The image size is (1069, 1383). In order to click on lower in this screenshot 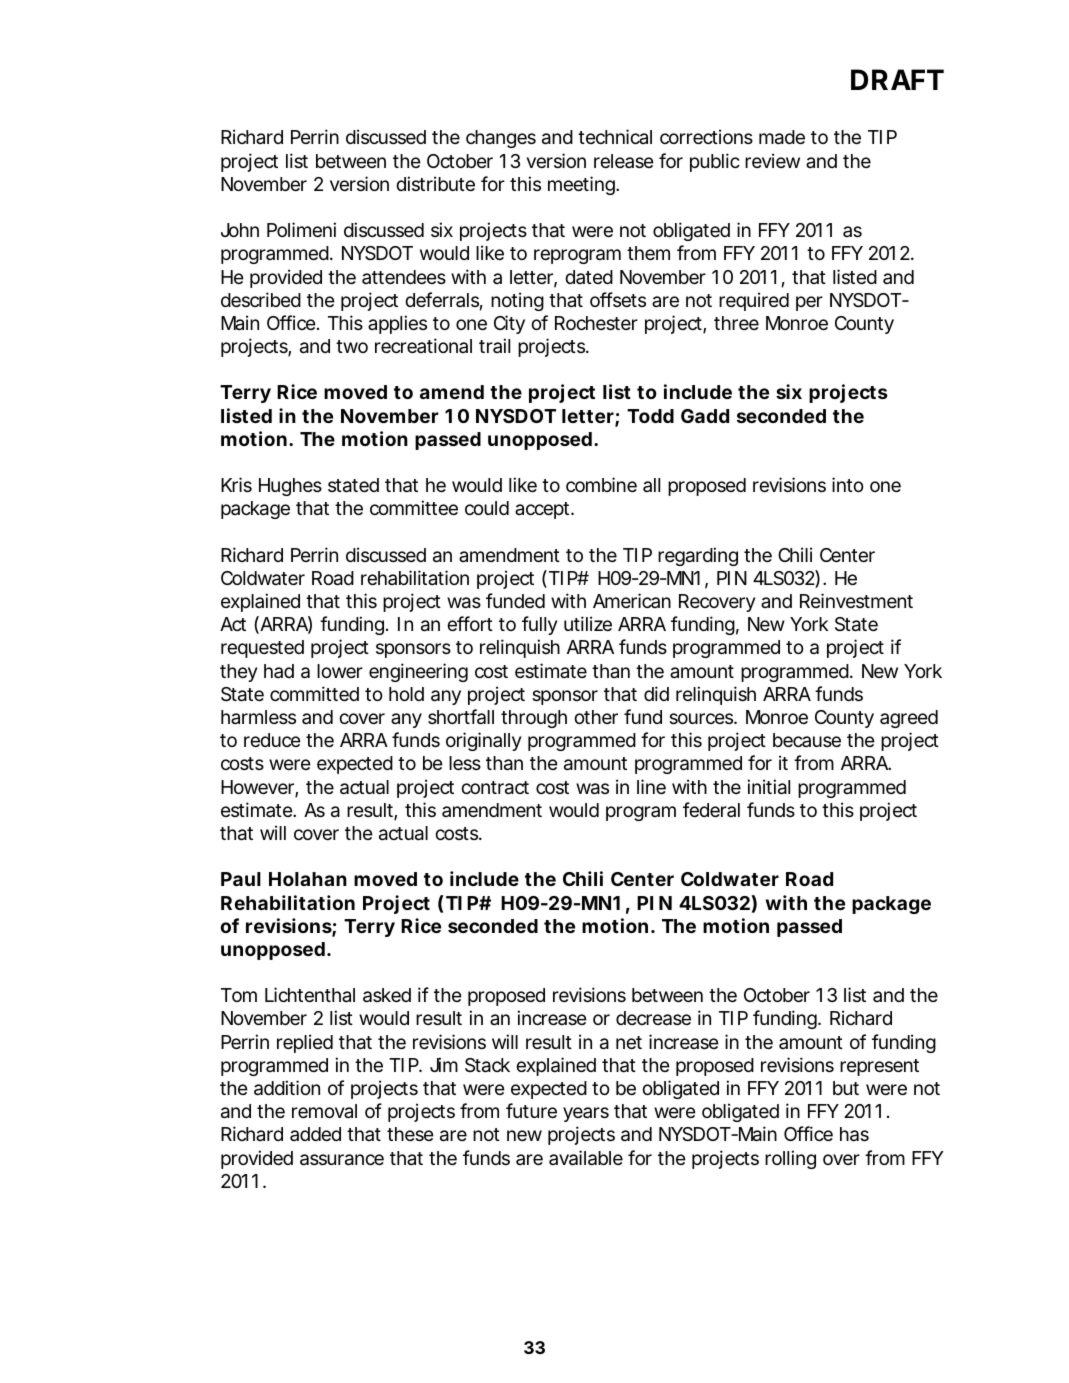, I will do `click(340, 671)`.
